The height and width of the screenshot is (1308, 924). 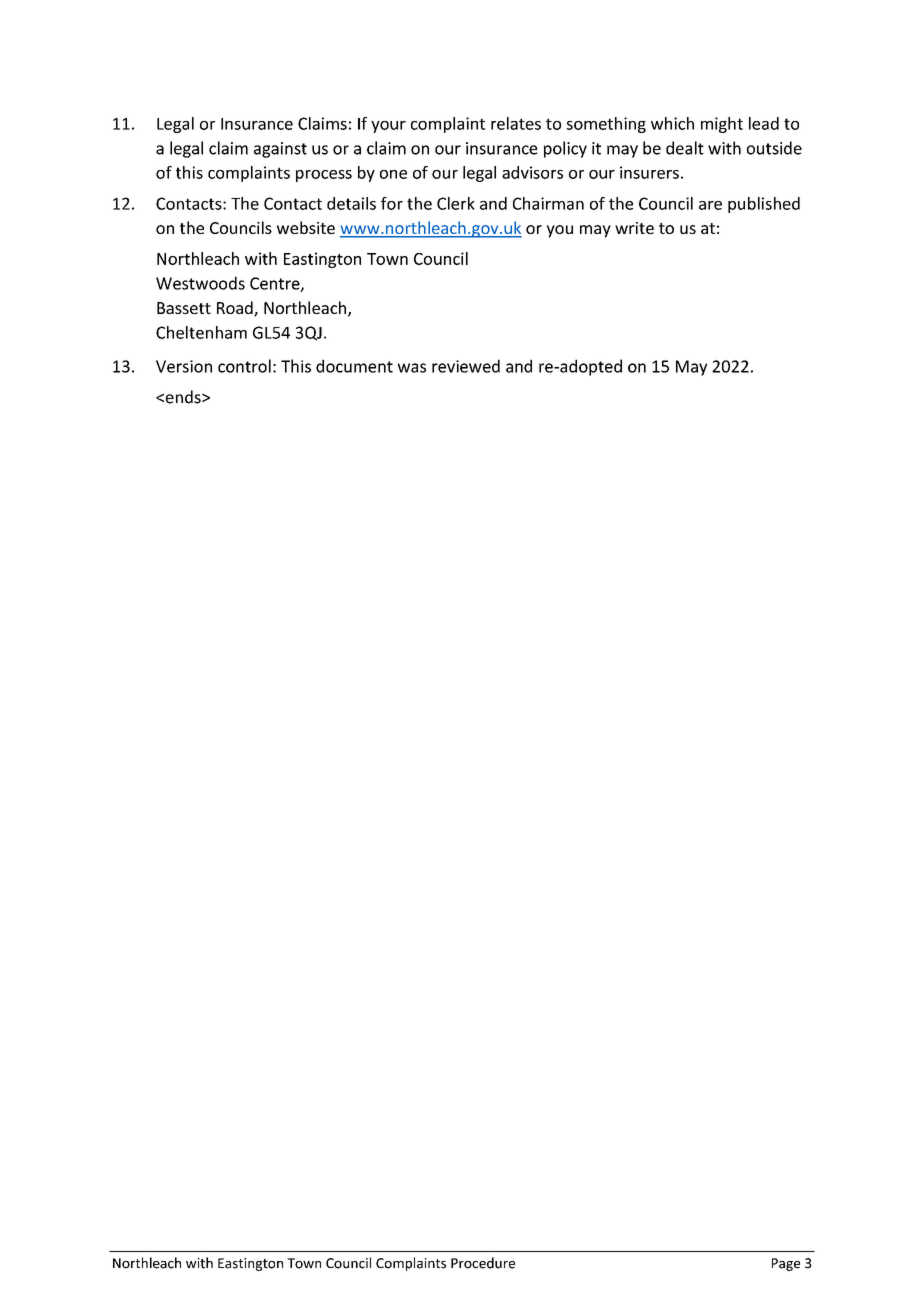 I want to click on dealt, so click(x=685, y=148).
